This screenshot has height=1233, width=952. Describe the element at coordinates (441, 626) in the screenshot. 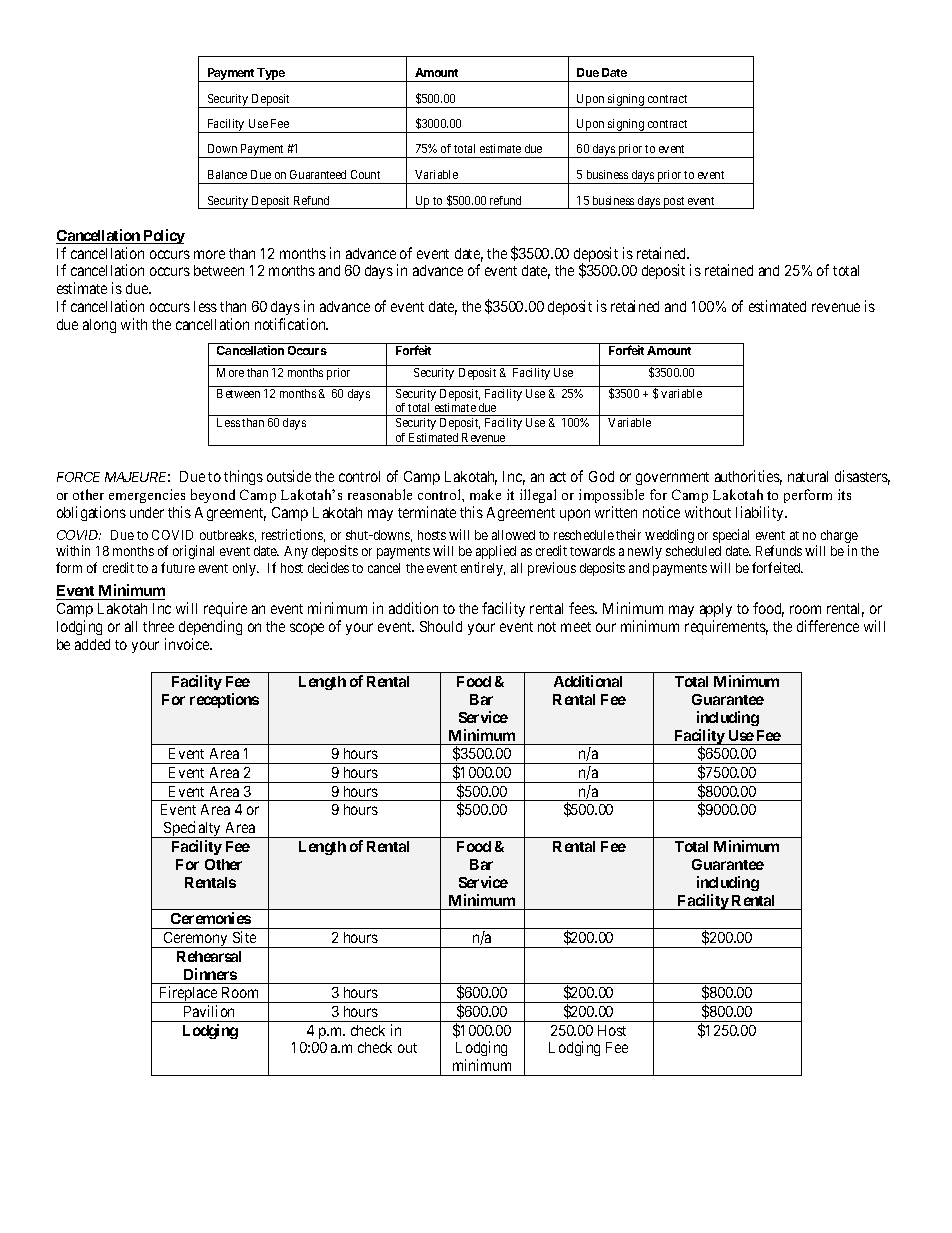

I see `Should` at that location.
